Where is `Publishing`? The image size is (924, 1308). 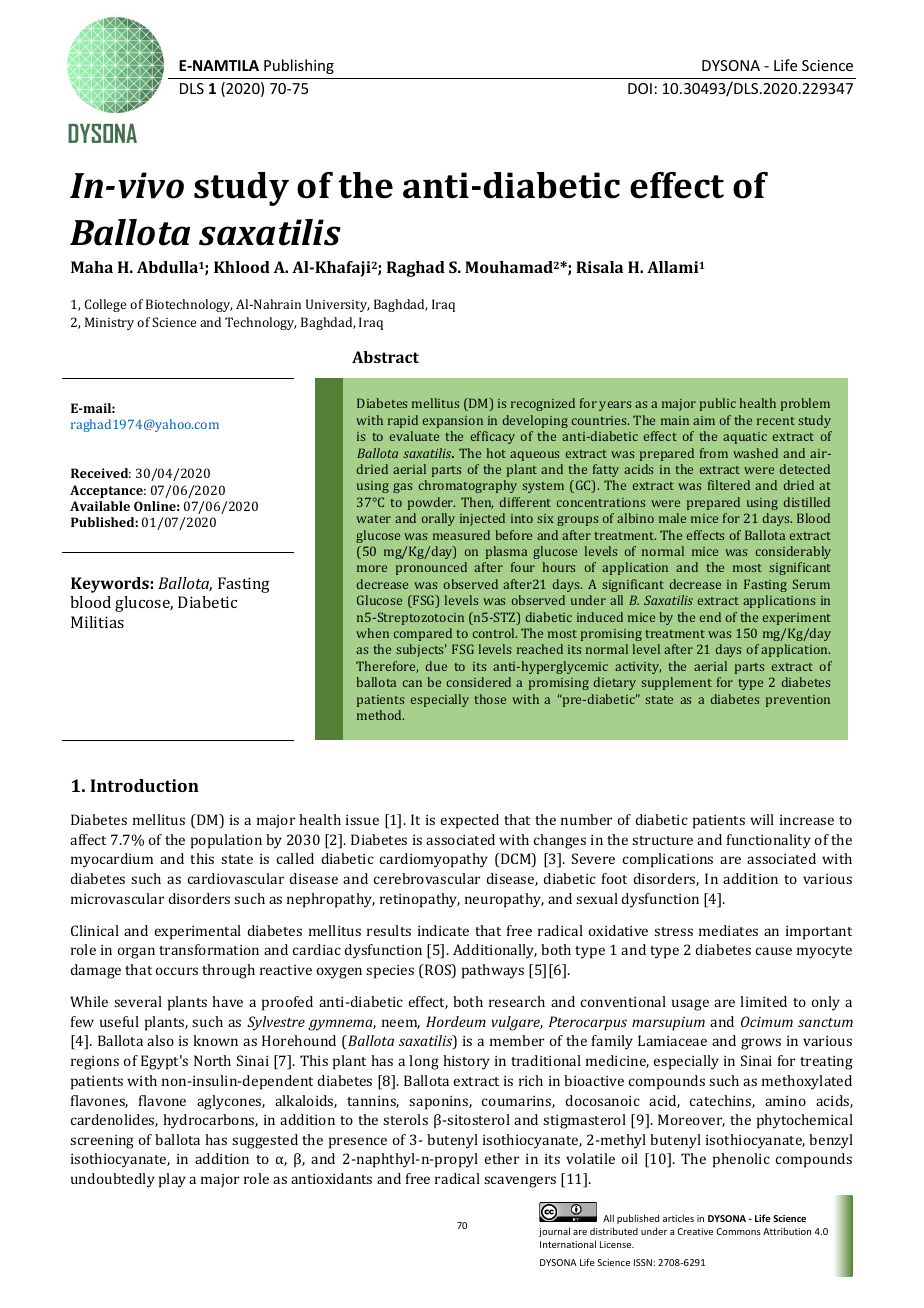 Publishing is located at coordinates (299, 66).
